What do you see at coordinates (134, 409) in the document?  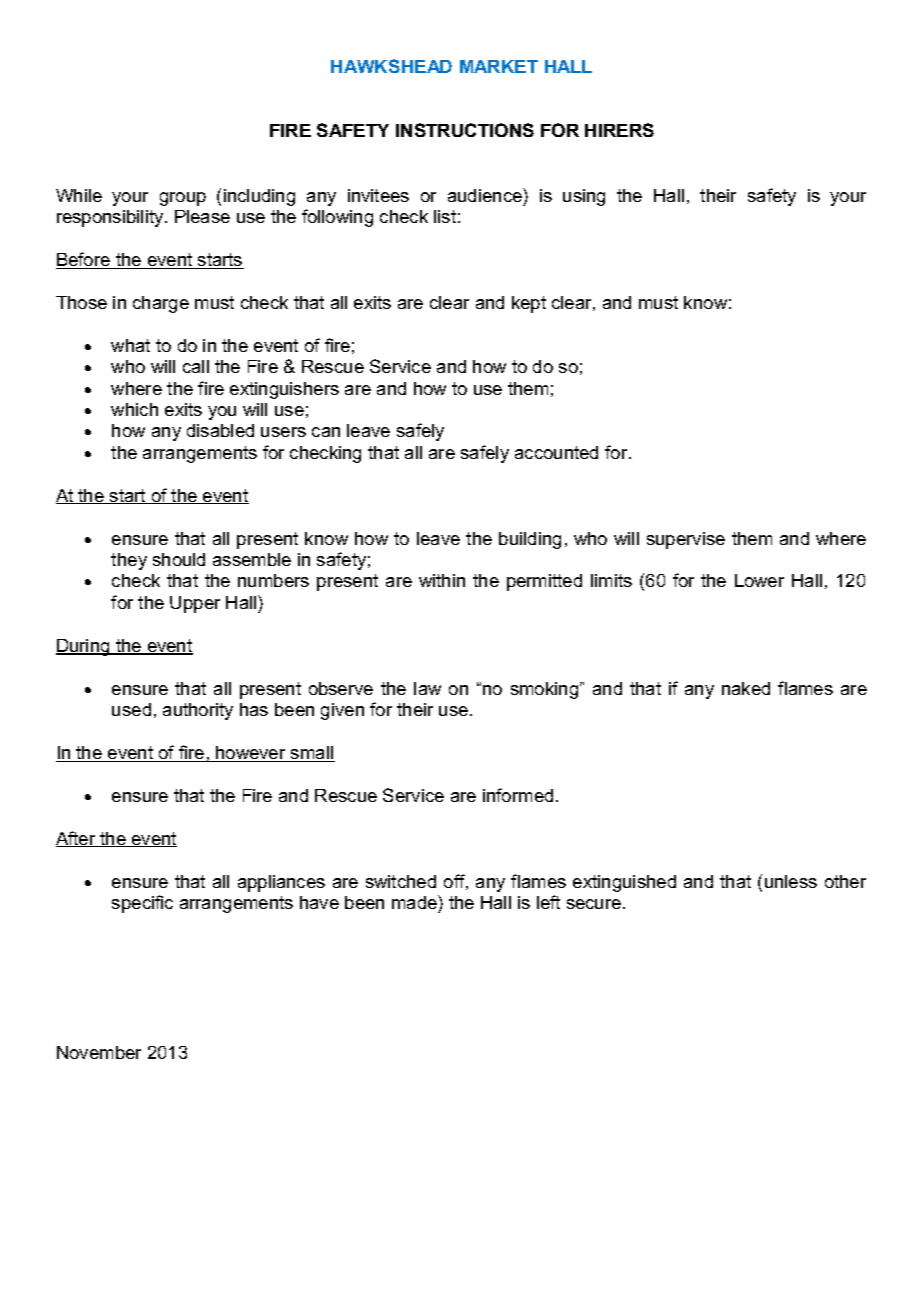 I see `which` at bounding box center [134, 409].
